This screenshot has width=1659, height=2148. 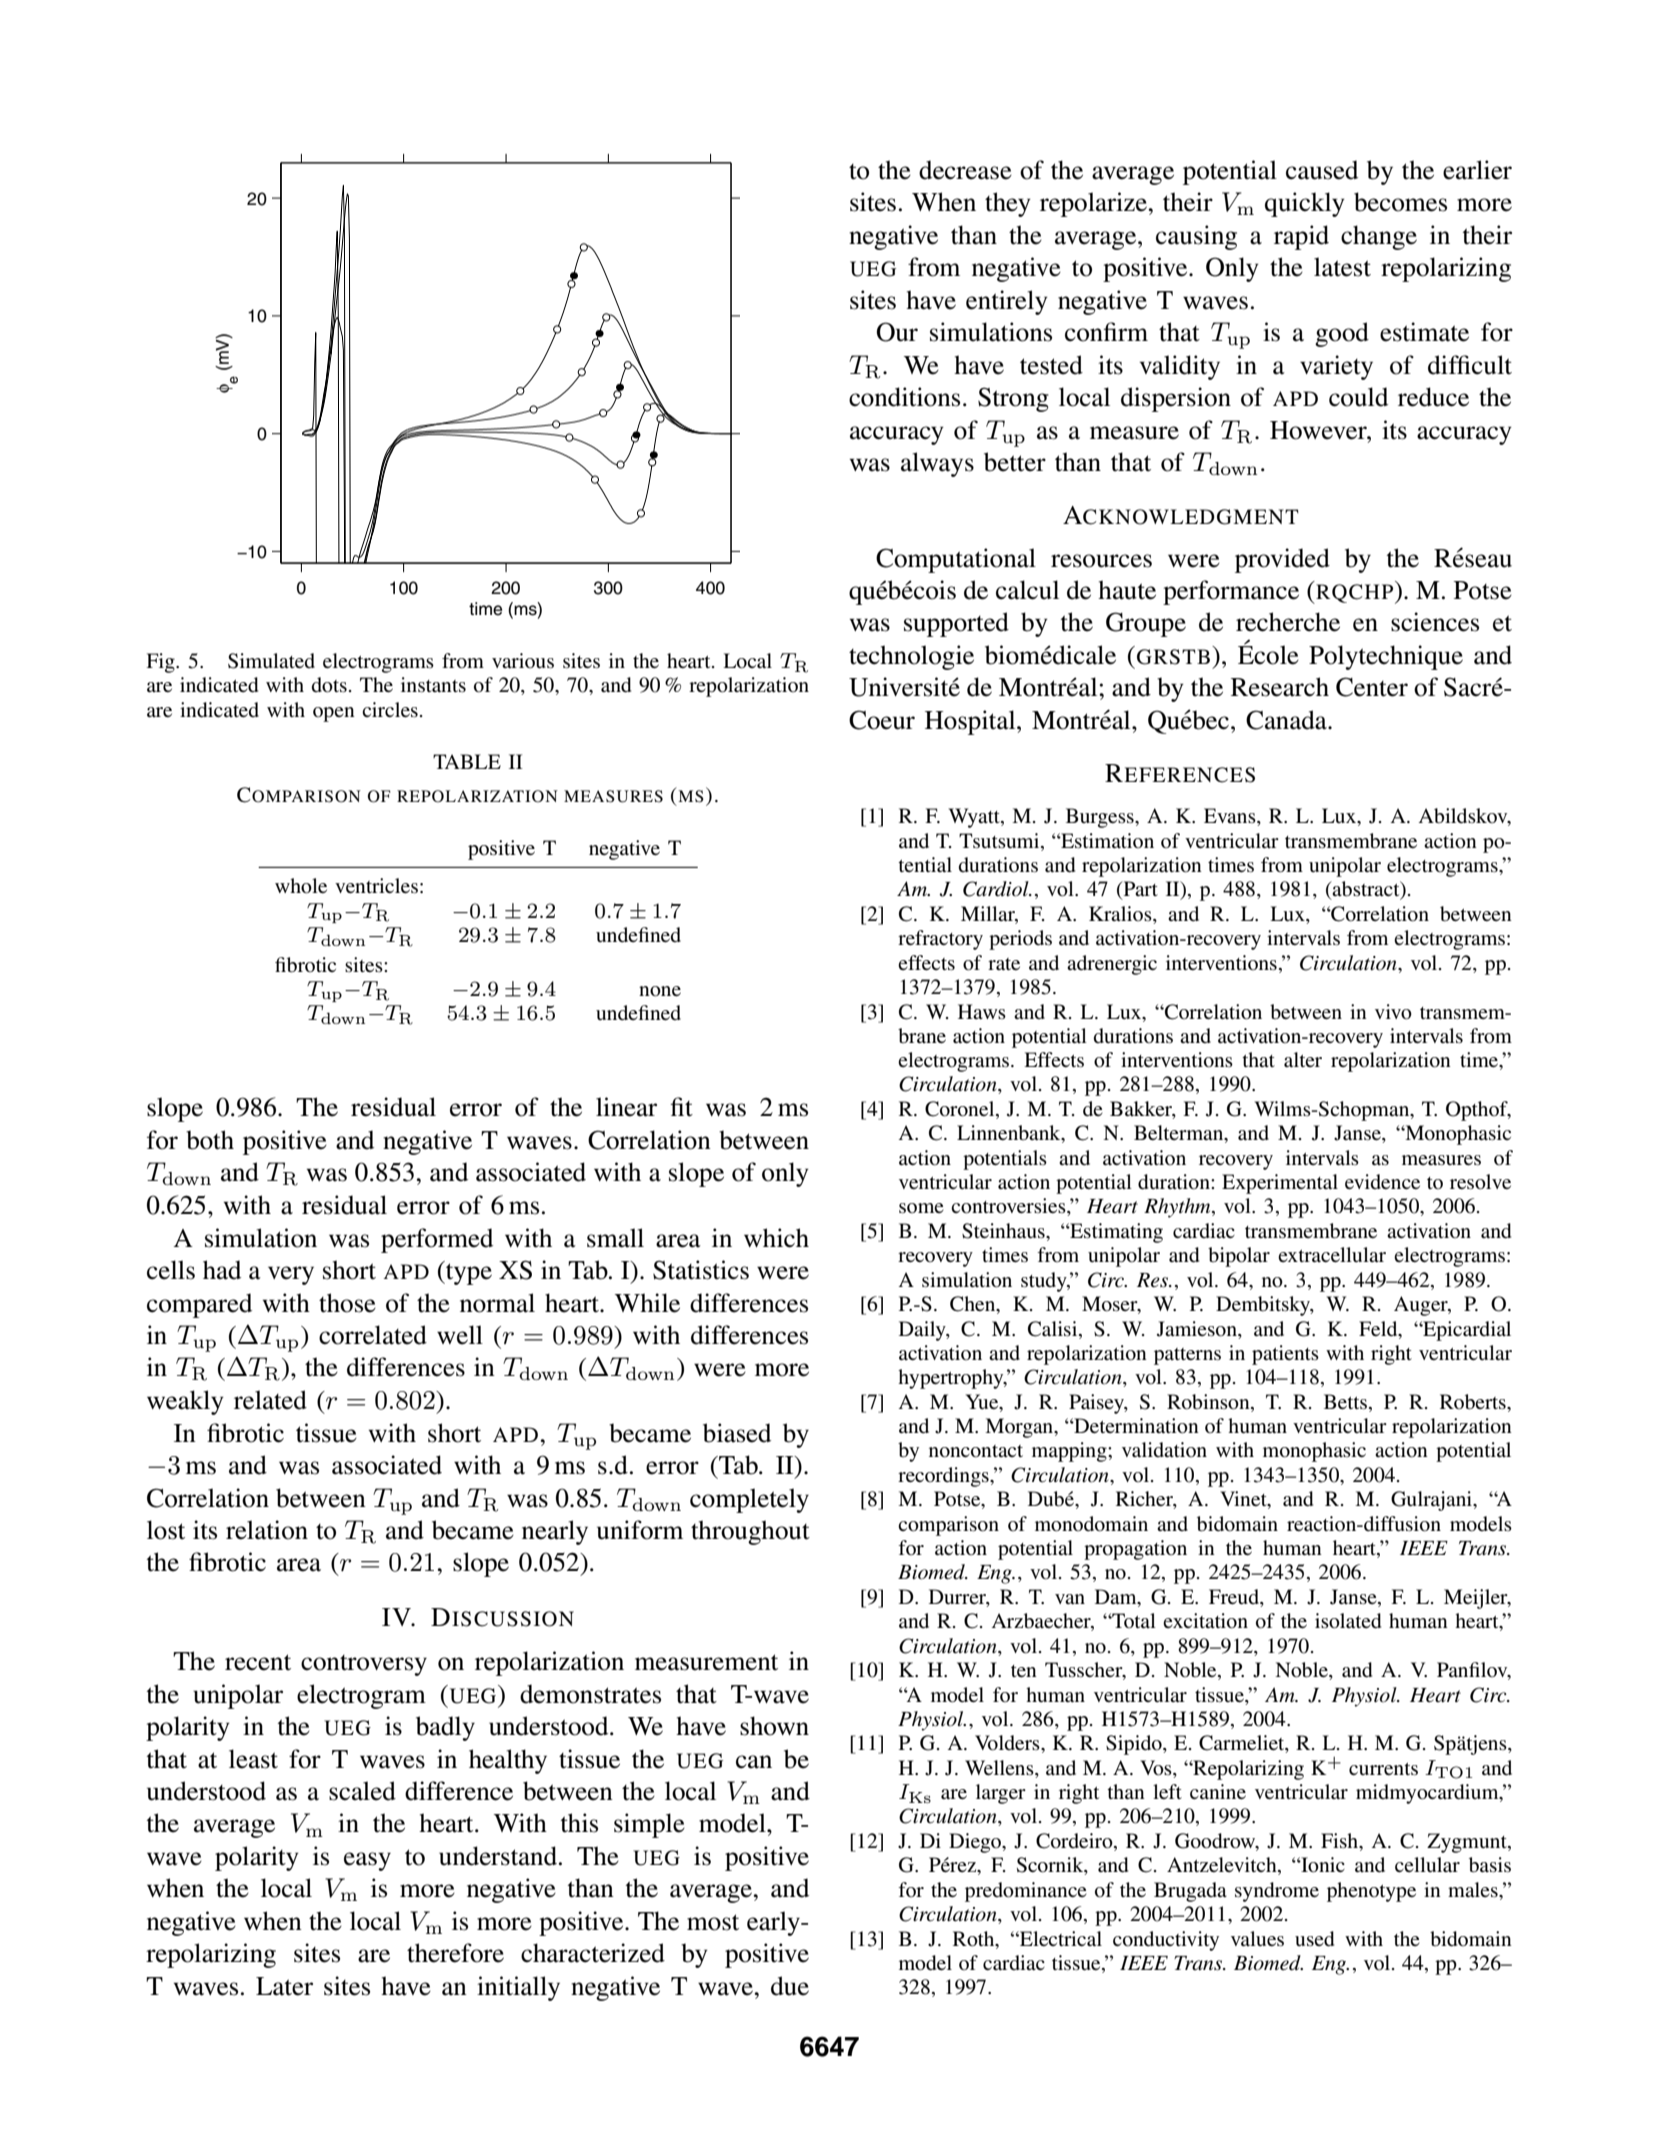 I want to click on Polytechnique, so click(x=1386, y=657).
